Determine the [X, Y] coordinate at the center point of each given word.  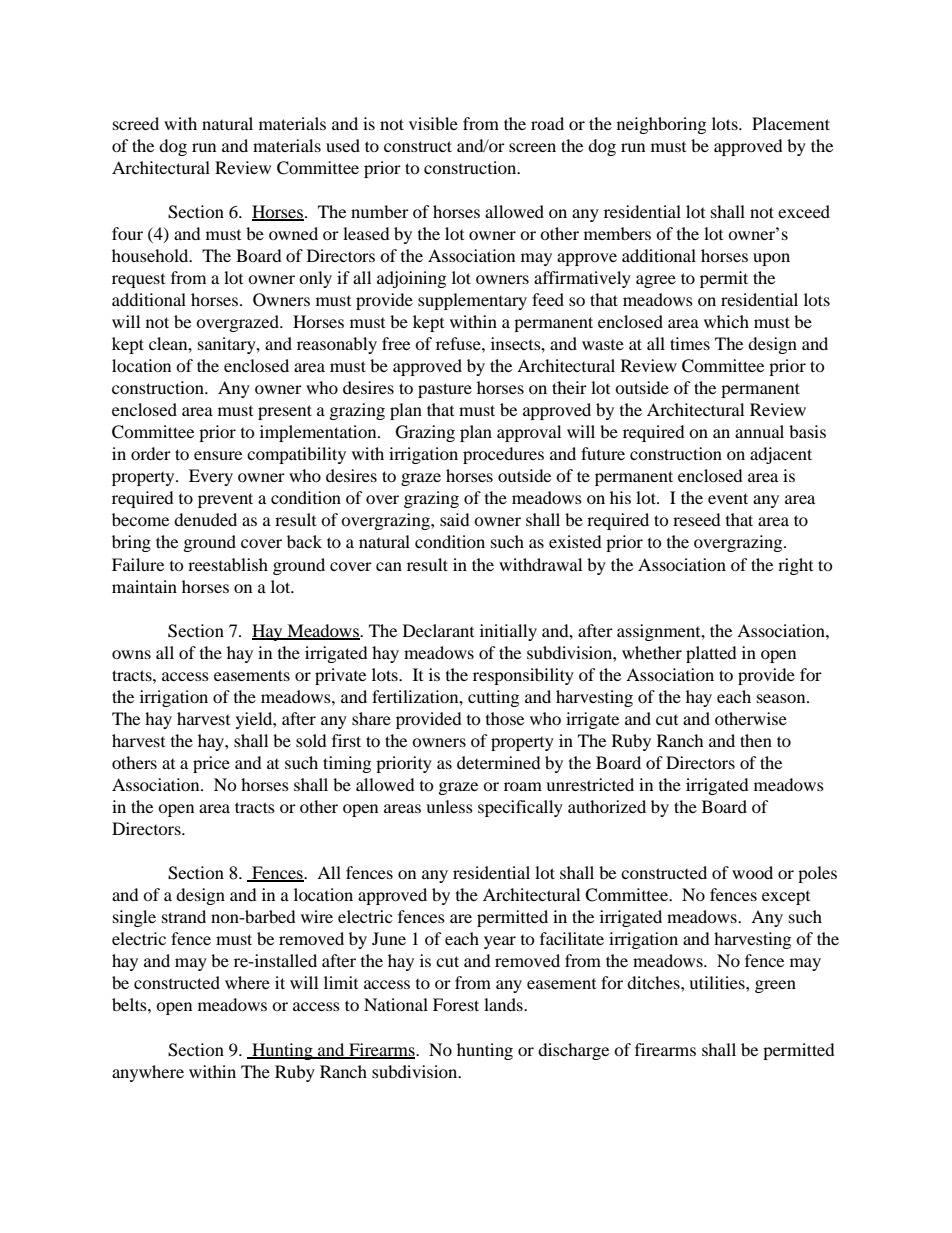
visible [433, 123]
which [726, 321]
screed [136, 123]
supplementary [472, 301]
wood [752, 872]
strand [184, 916]
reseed [697, 519]
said [455, 519]
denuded [205, 519]
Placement [791, 123]
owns [131, 654]
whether [652, 652]
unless [449, 806]
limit [341, 982]
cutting [493, 698]
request [138, 281]
